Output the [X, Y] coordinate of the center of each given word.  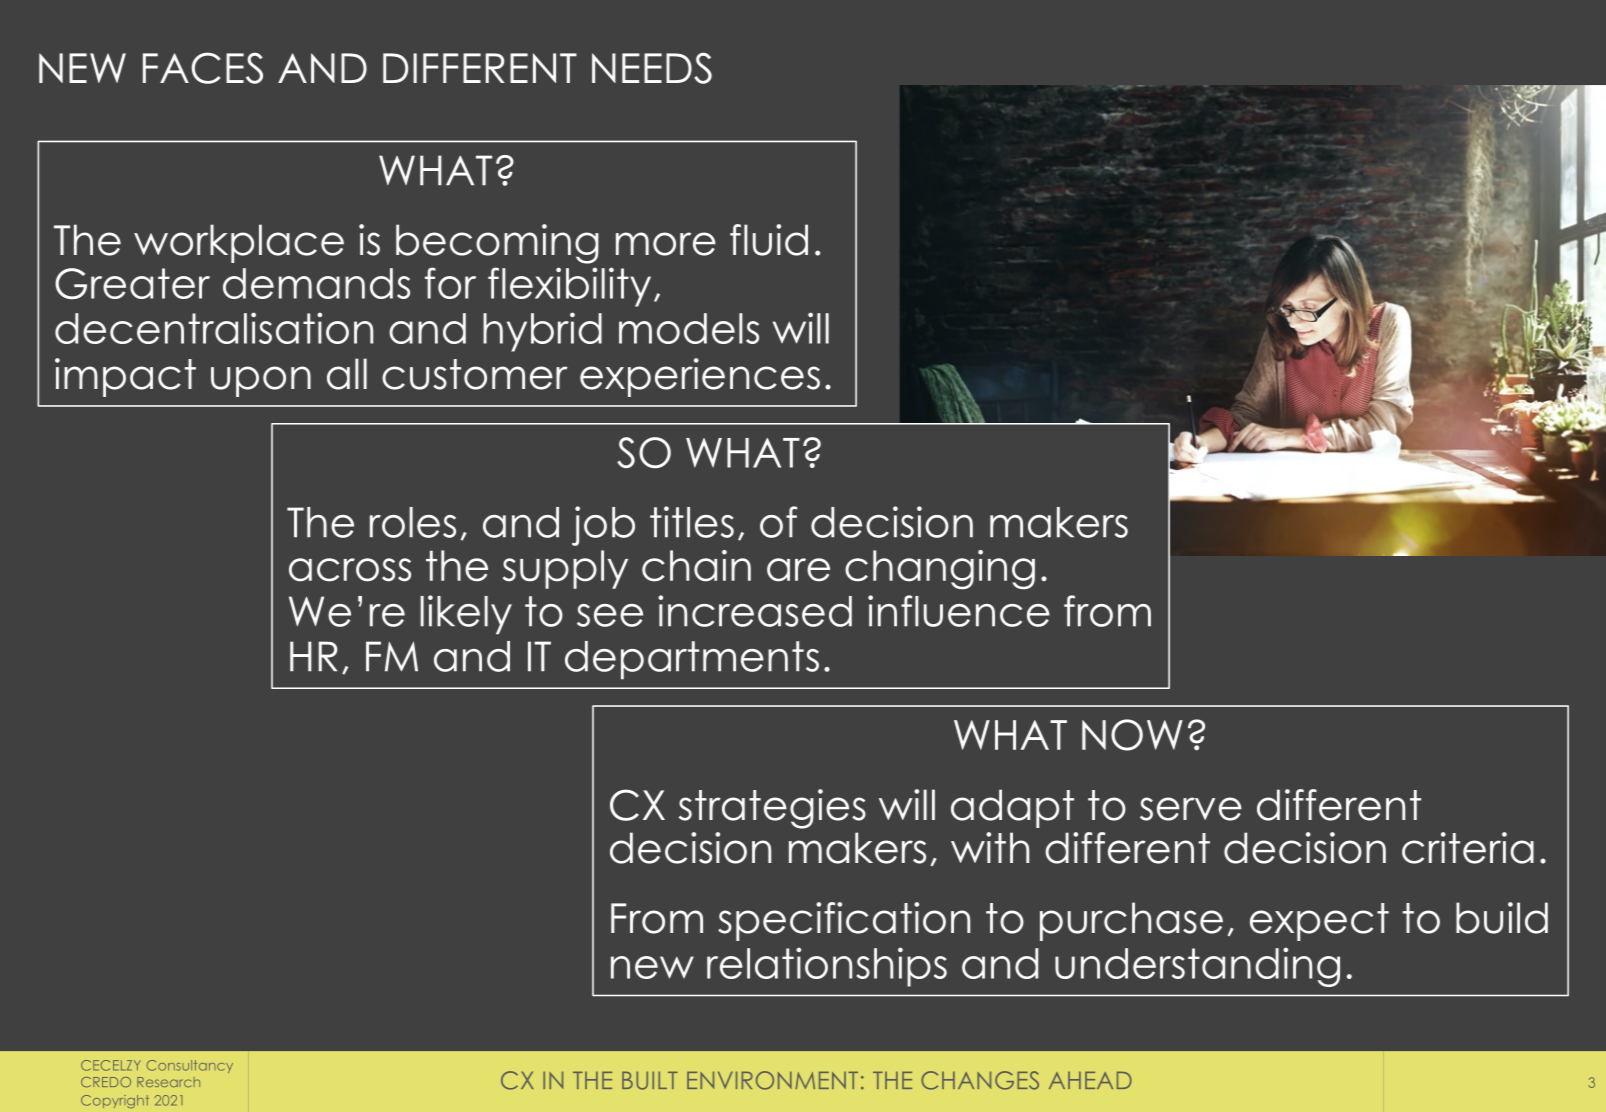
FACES [203, 68]
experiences [700, 377]
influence [959, 611]
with [990, 847]
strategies [772, 809]
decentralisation [214, 328]
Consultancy [190, 1066]
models [689, 328]
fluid [769, 240]
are [798, 570]
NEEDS [652, 68]
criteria [1468, 848]
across [350, 570]
